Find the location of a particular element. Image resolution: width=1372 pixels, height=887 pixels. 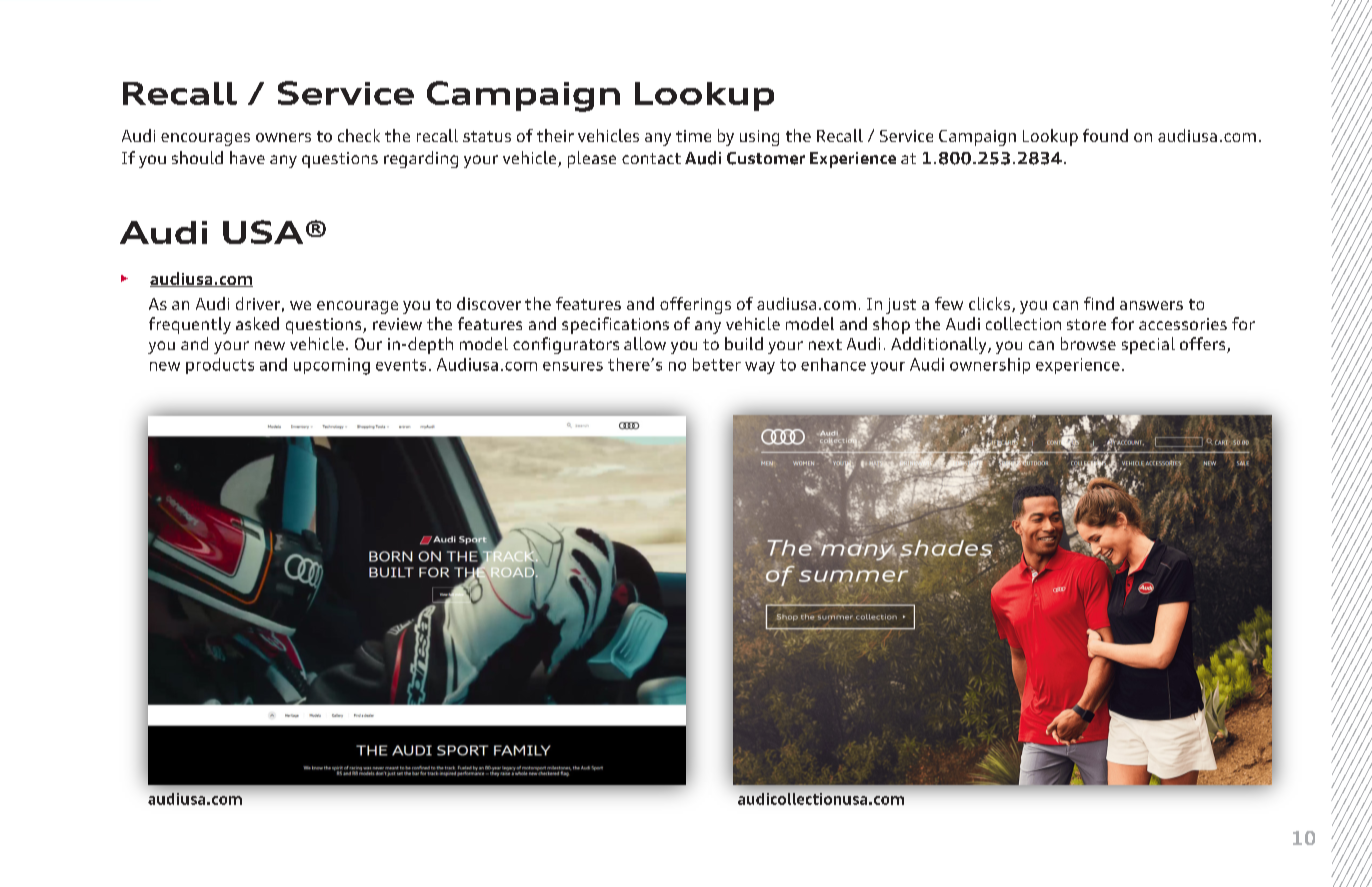

Customer is located at coordinates (766, 158).
